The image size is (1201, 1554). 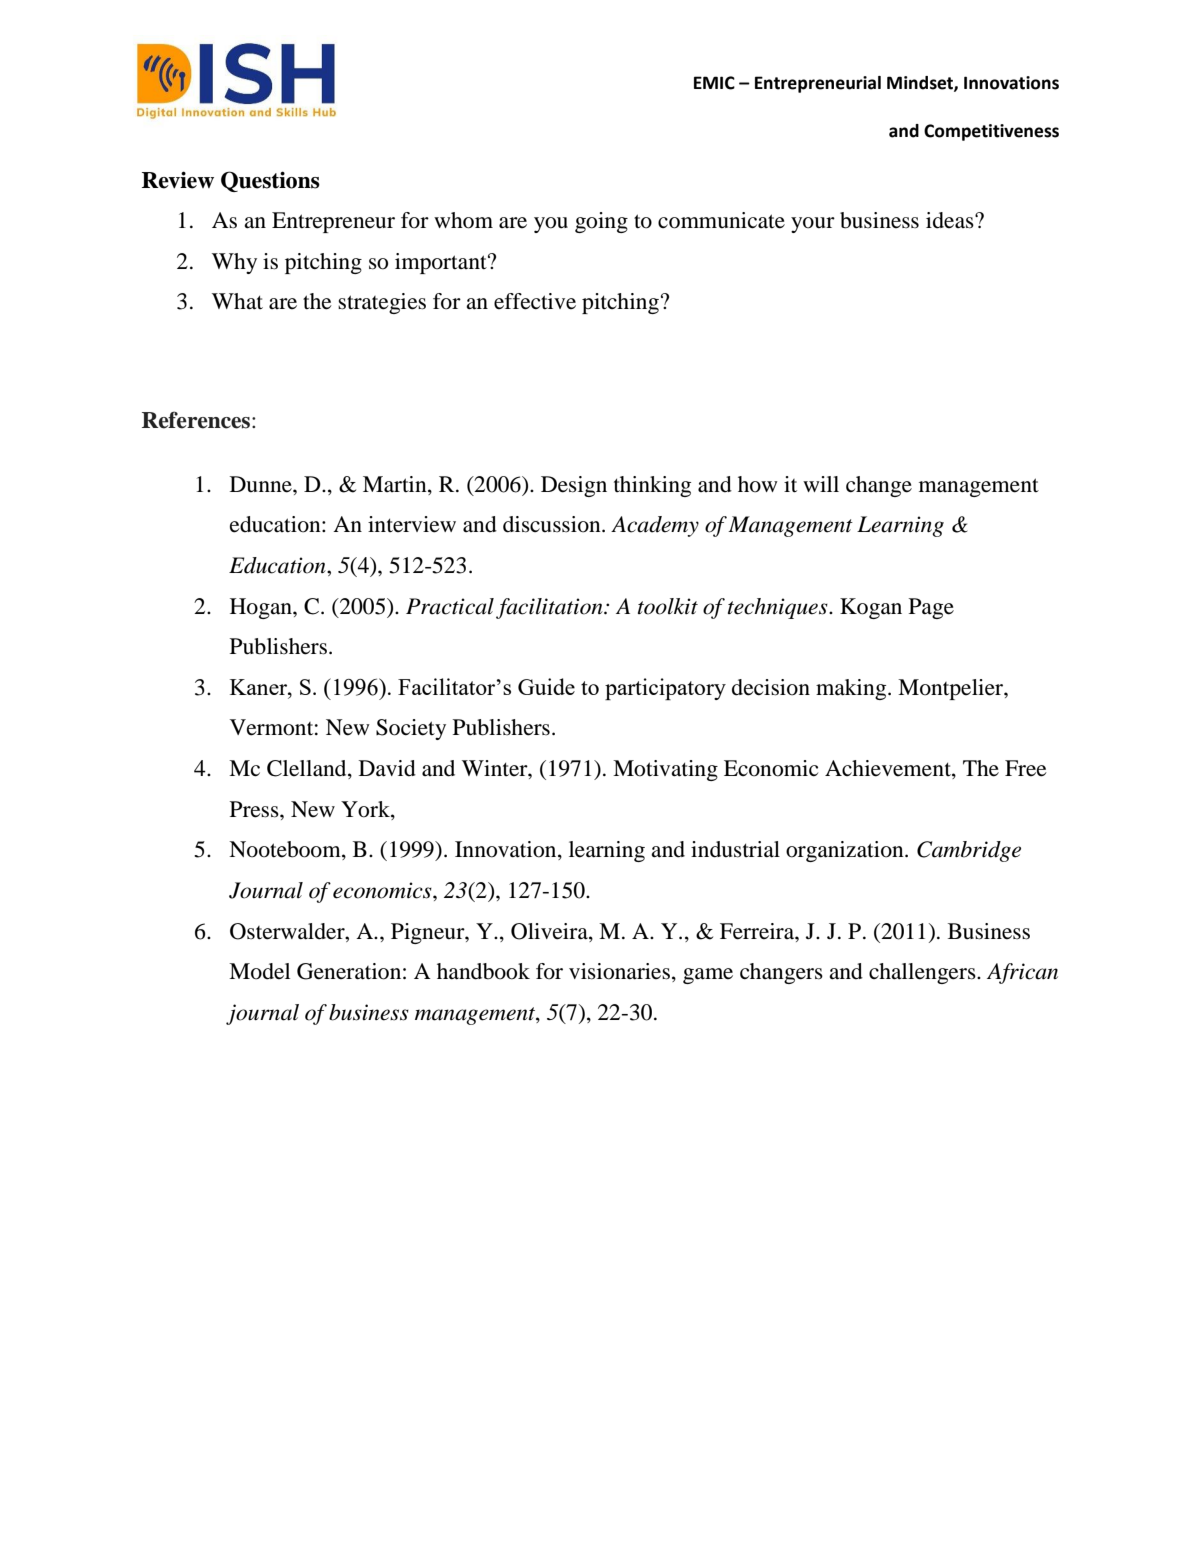 I want to click on Model, so click(x=259, y=971).
